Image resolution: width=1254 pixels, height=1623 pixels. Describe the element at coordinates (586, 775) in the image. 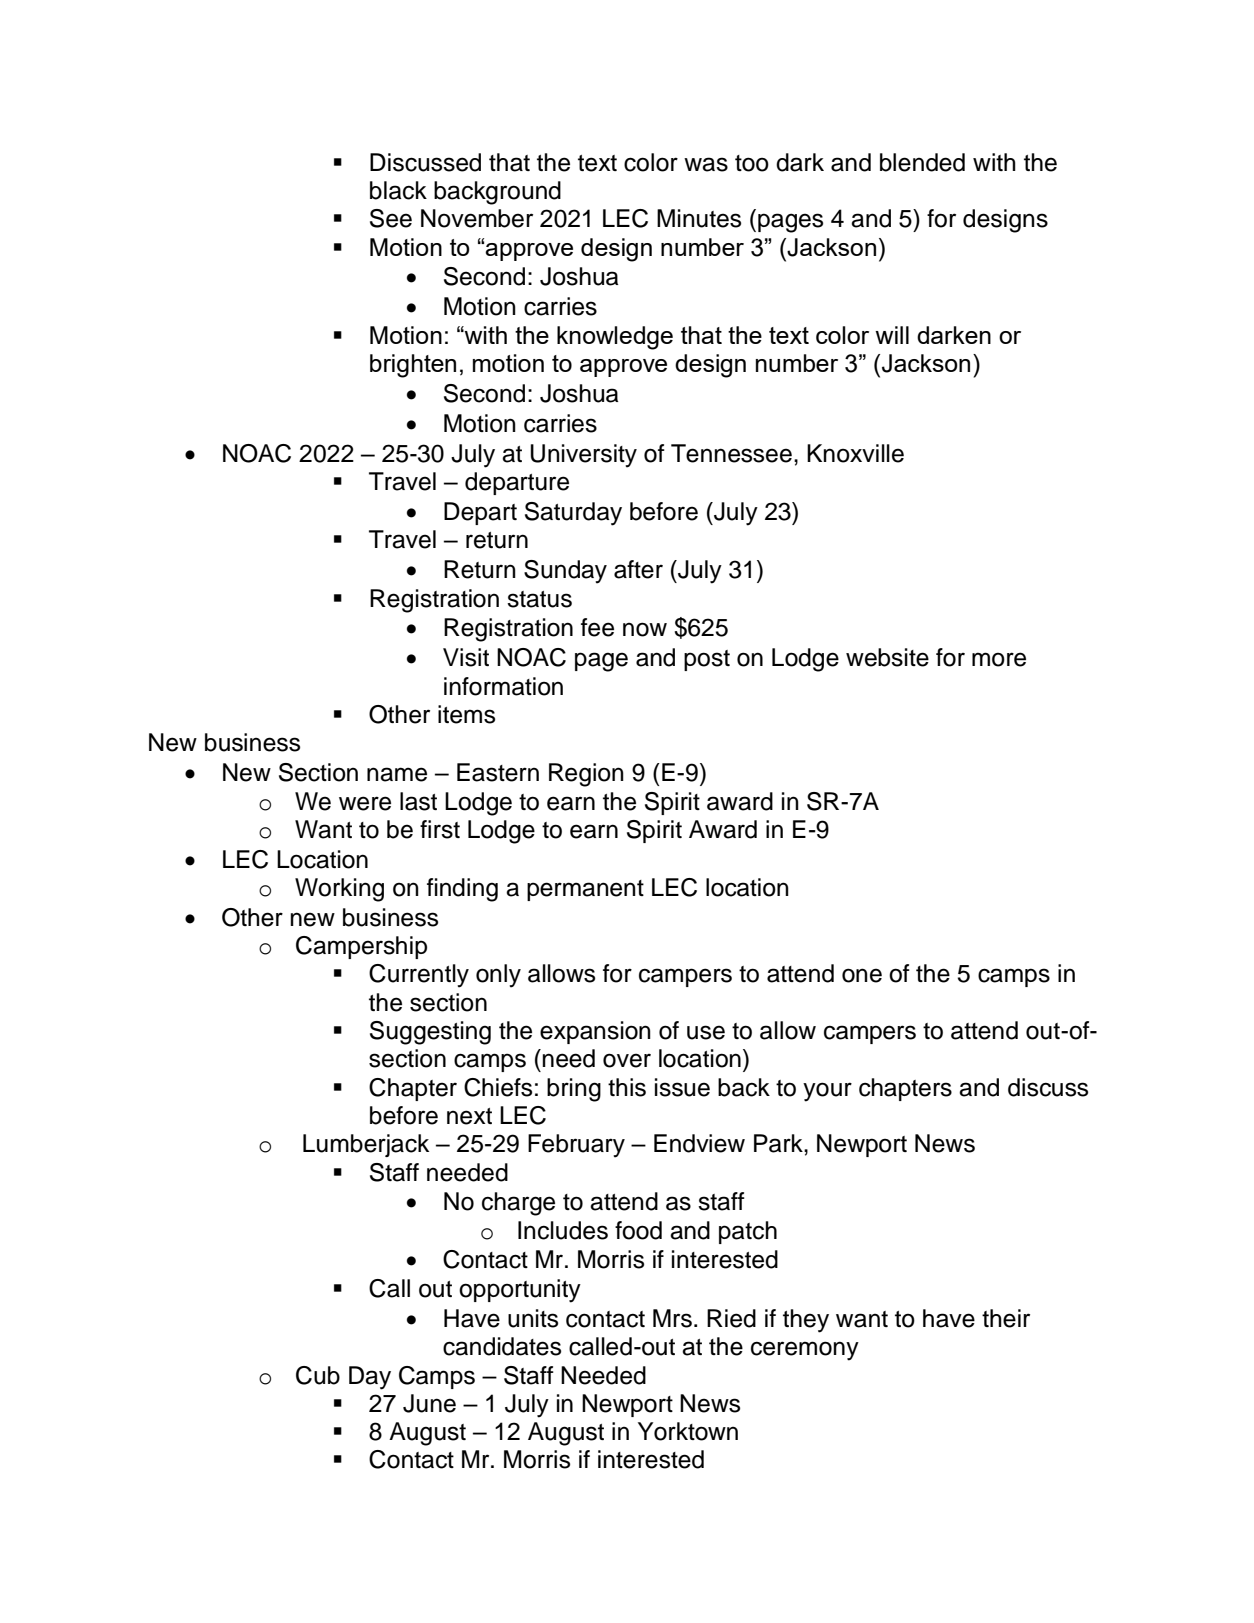

I see `Region` at that location.
